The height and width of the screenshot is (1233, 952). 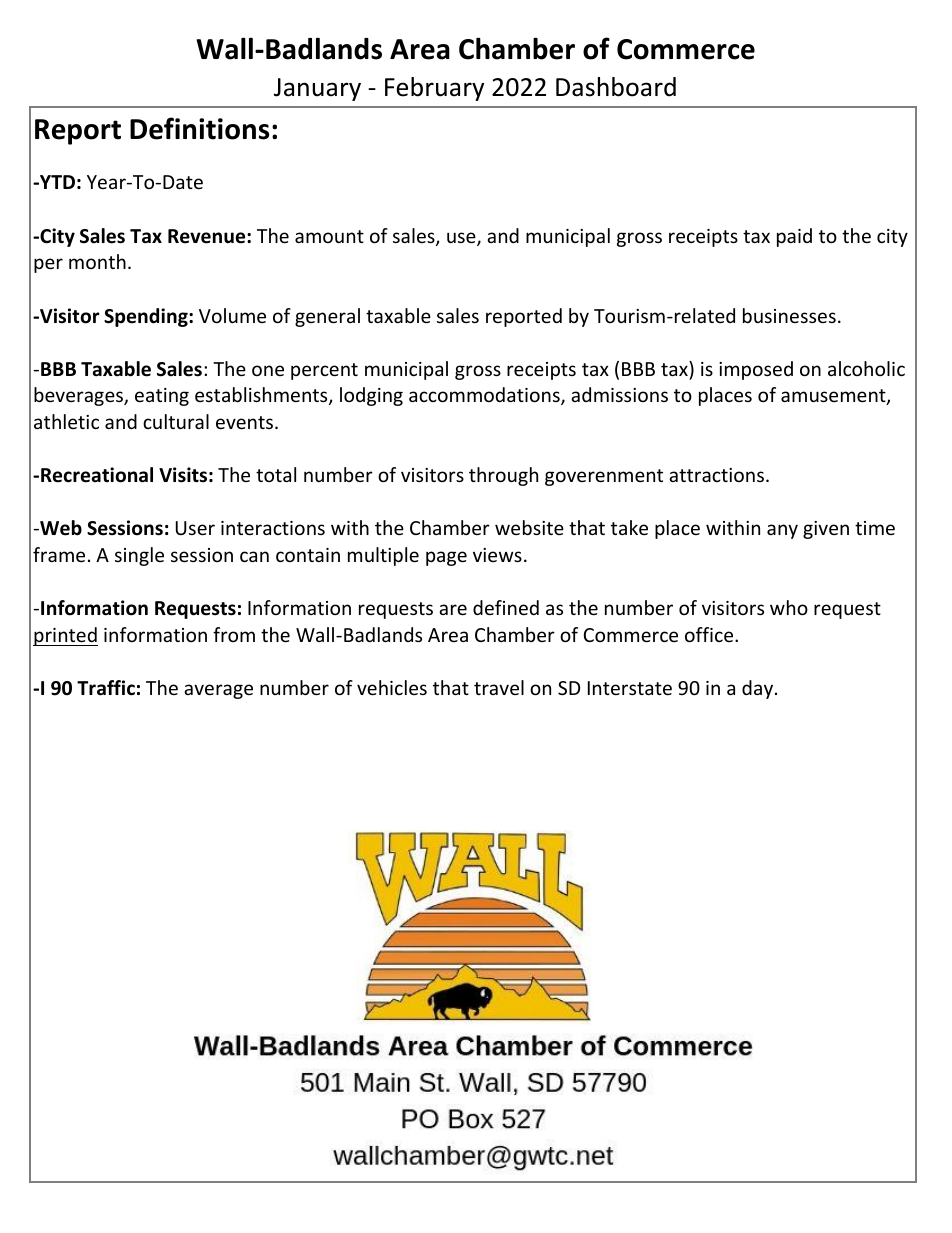 I want to click on Dashboard, so click(x=616, y=87).
